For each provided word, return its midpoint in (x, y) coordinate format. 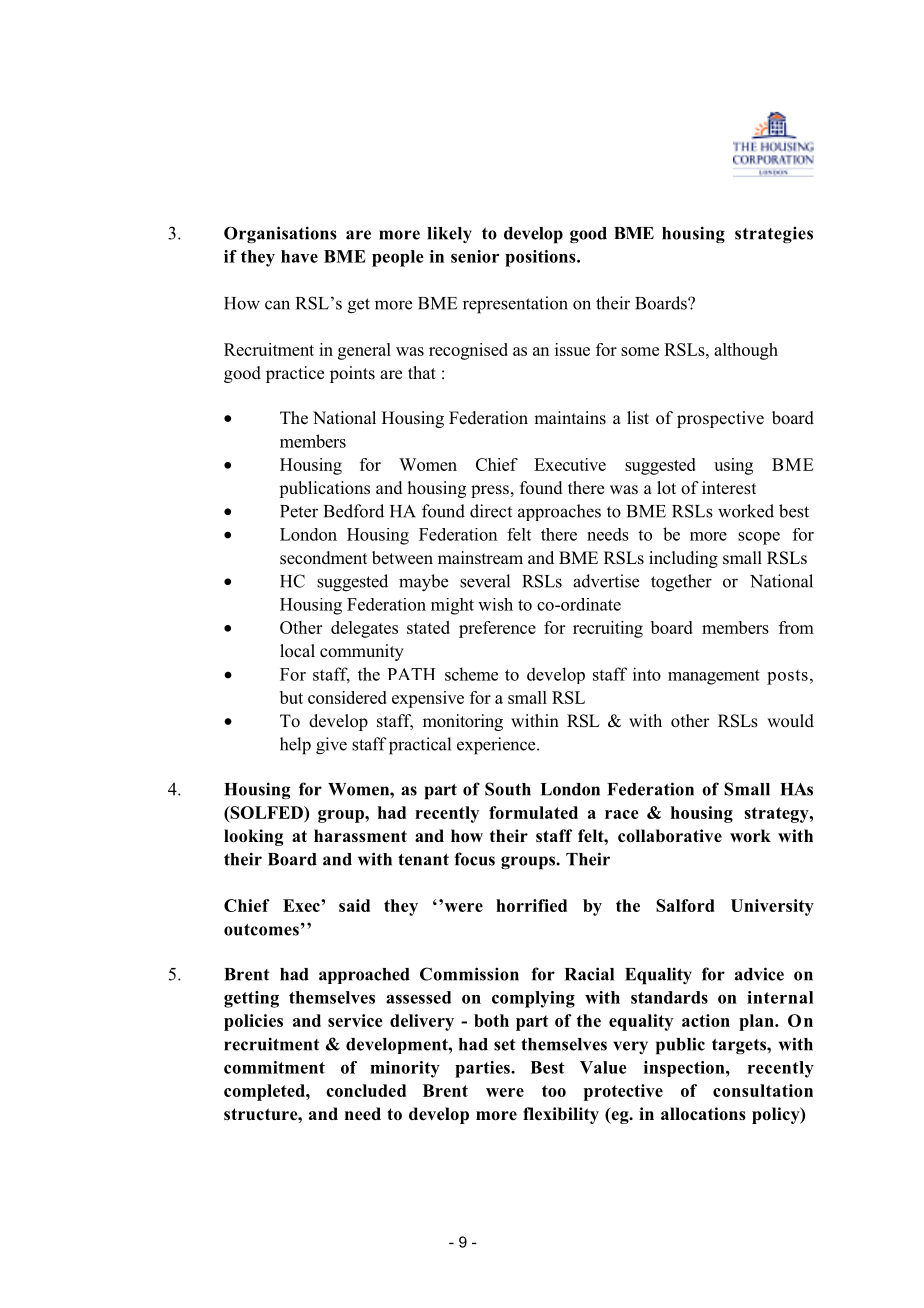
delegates (364, 629)
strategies (774, 235)
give (331, 746)
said (354, 905)
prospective (720, 419)
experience (497, 746)
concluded (366, 1090)
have (299, 256)
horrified (531, 905)
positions (541, 258)
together (681, 583)
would (790, 721)
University (772, 907)
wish (495, 604)
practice (295, 374)
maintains (570, 418)
